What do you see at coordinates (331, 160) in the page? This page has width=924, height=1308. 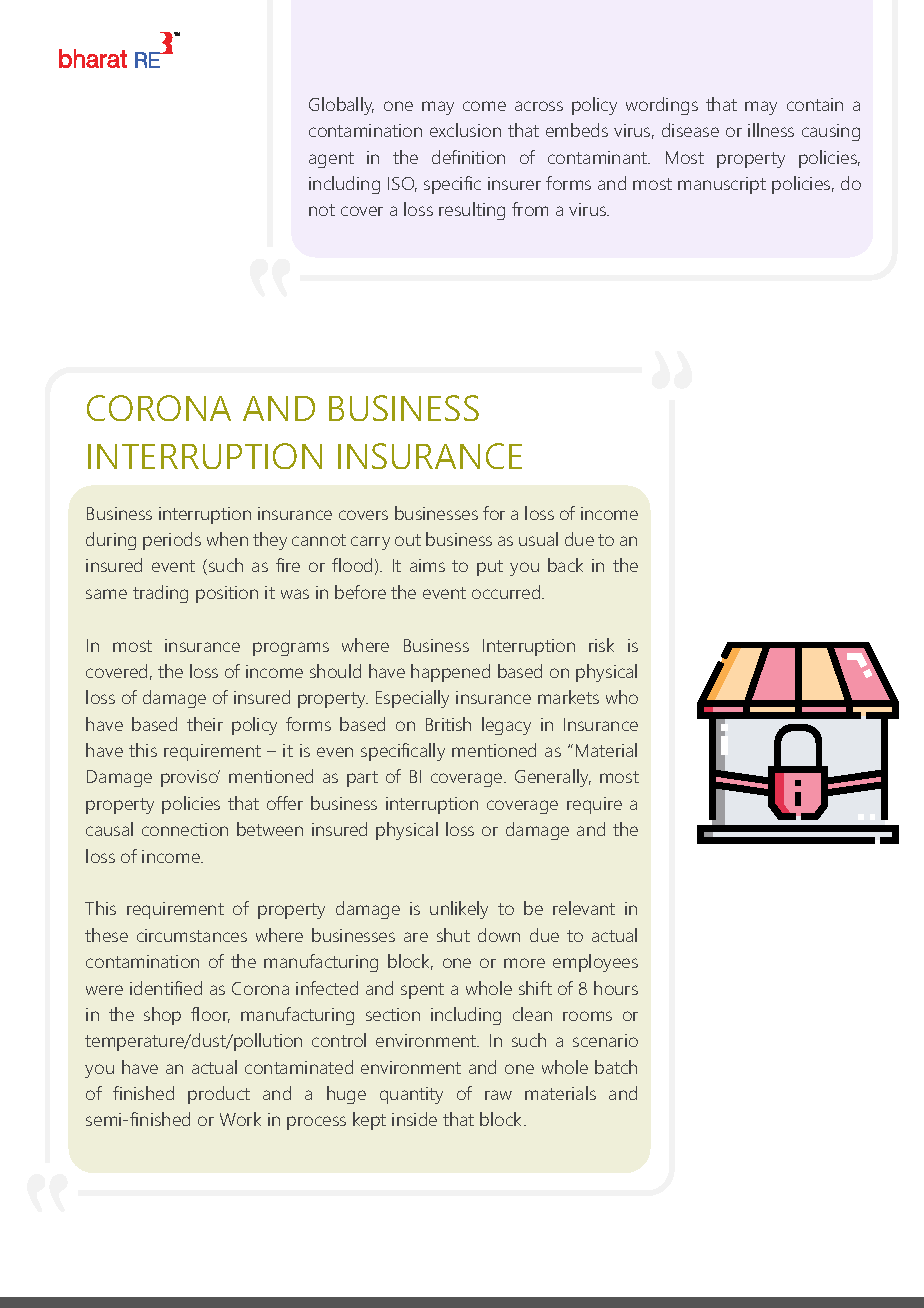 I see `agent` at bounding box center [331, 160].
